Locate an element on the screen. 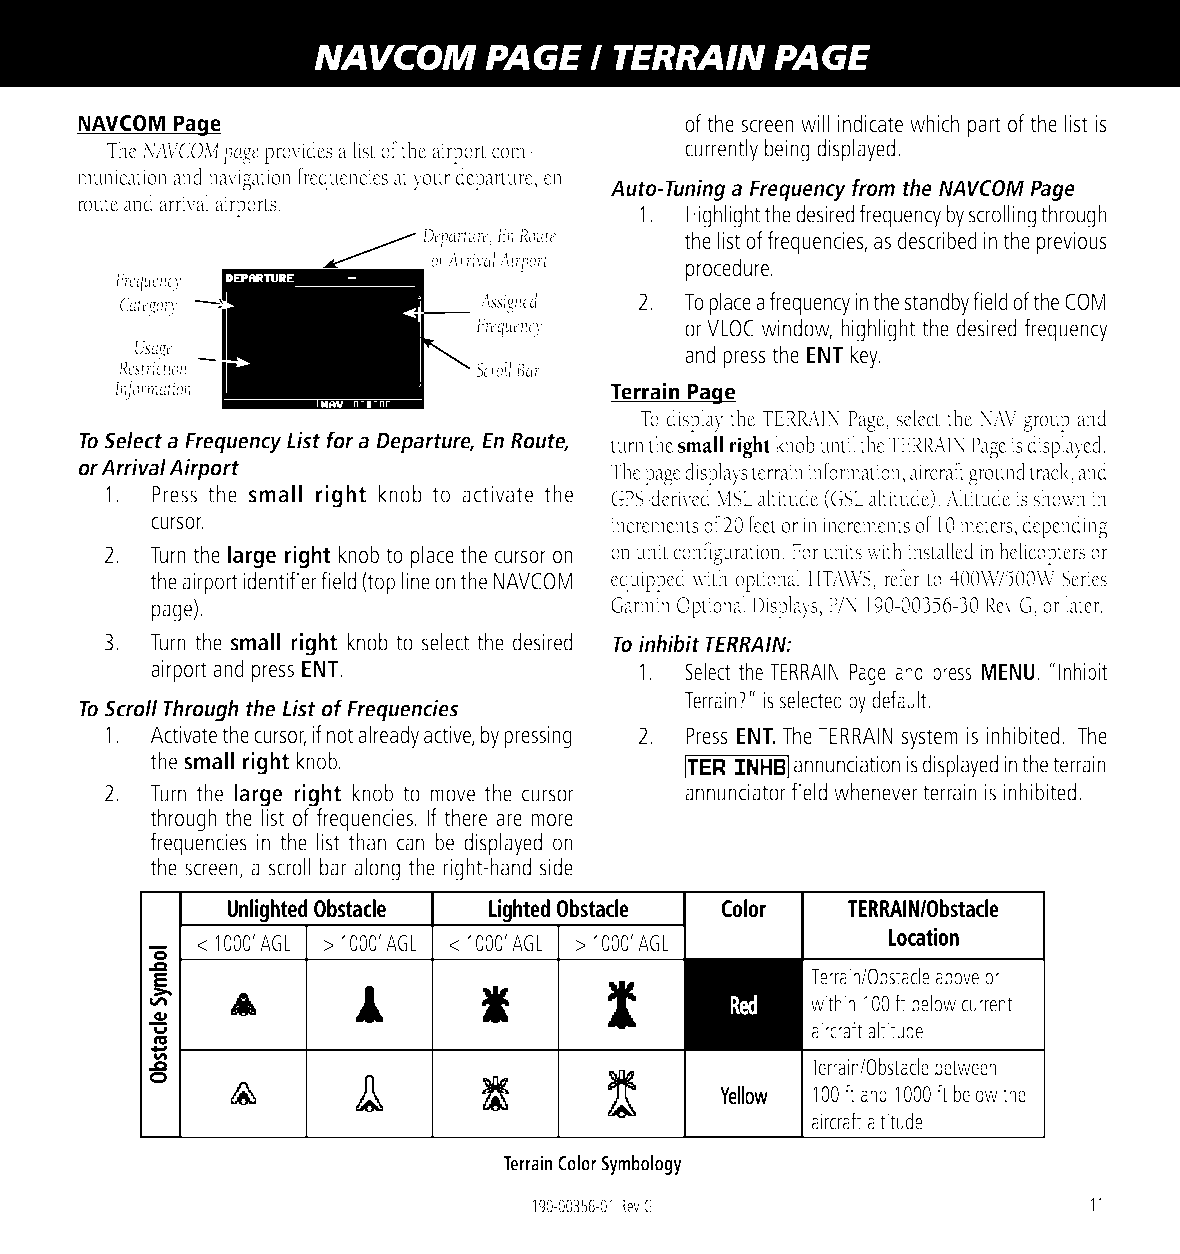  provides is located at coordinates (298, 152).
